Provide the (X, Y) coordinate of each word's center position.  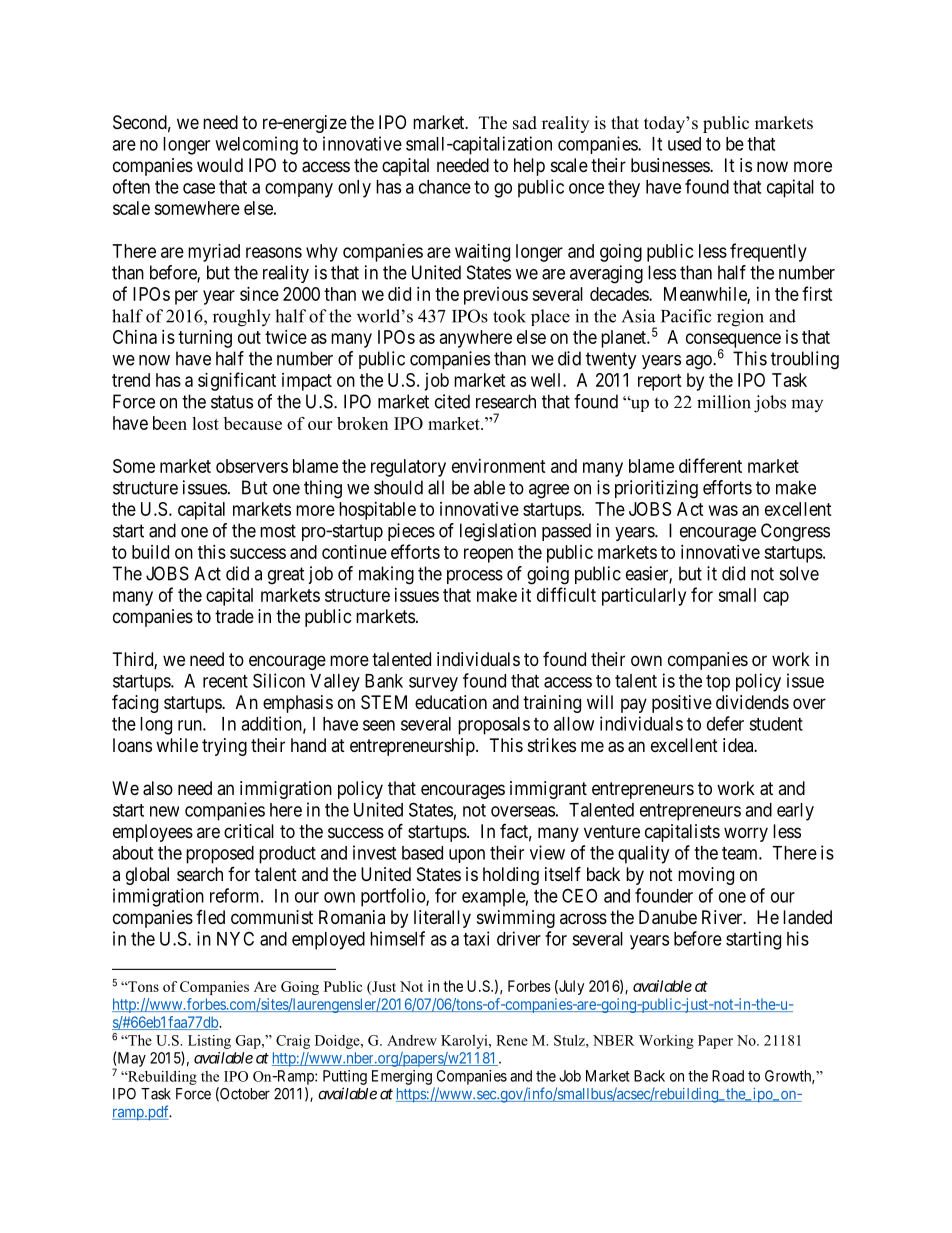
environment (499, 466)
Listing (209, 1042)
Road (728, 1076)
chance (445, 187)
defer (725, 723)
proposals (494, 726)
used (684, 144)
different (710, 465)
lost (205, 423)
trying (224, 747)
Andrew (412, 1040)
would (220, 165)
